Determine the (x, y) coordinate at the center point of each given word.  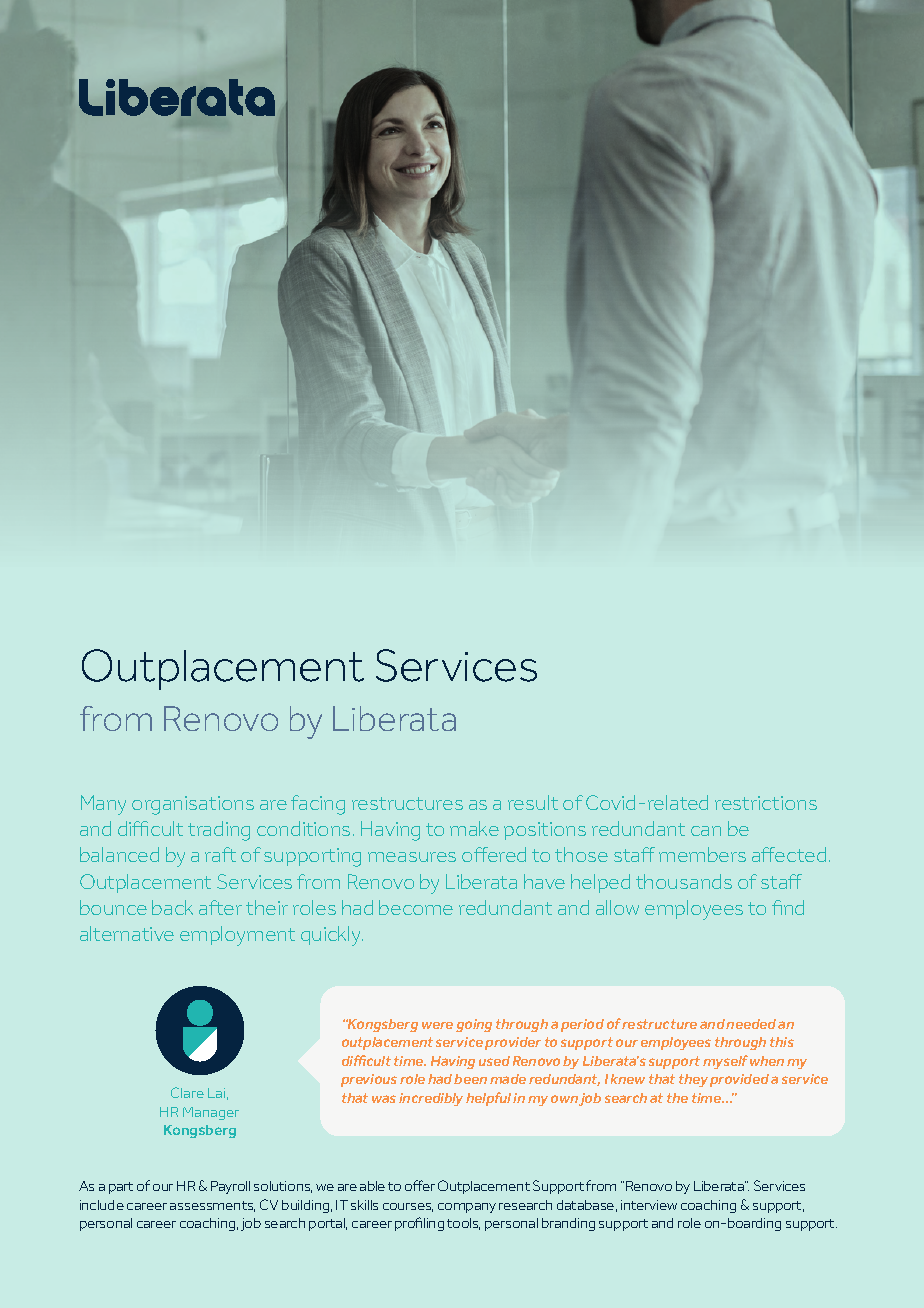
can (706, 831)
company (467, 1208)
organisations (193, 805)
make (474, 828)
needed (751, 1024)
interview (649, 1205)
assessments (212, 1206)
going (474, 1025)
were (437, 1025)
